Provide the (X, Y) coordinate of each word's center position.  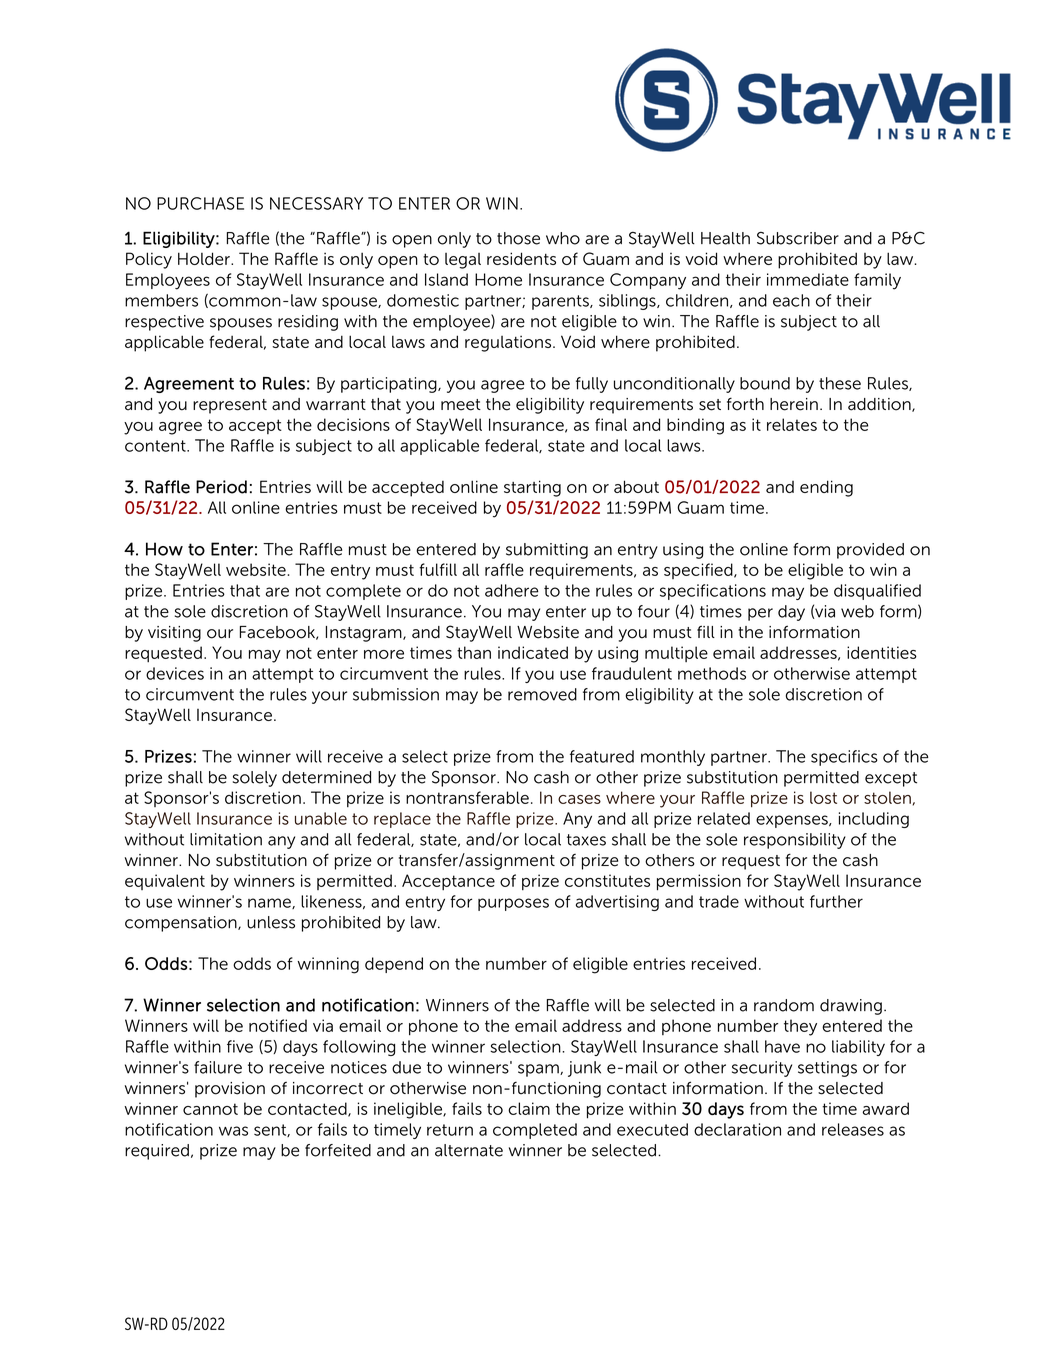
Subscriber (798, 238)
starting (532, 488)
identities (882, 652)
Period (221, 487)
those (518, 238)
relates (792, 424)
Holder (205, 258)
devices (175, 673)
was (233, 1131)
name (270, 903)
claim (529, 1108)
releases (853, 1129)
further (836, 901)
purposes (513, 904)
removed (542, 694)
